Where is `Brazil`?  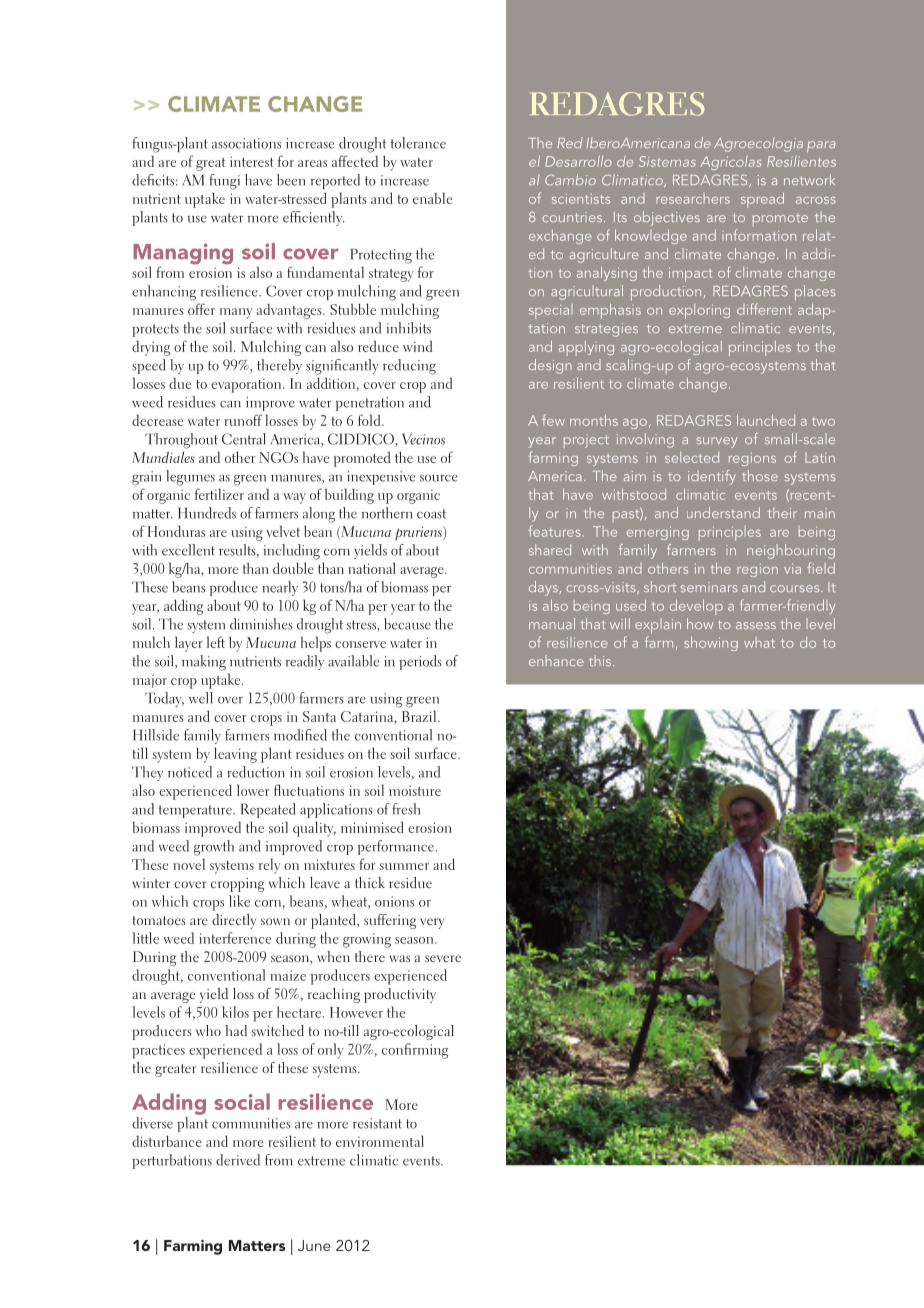
Brazil is located at coordinates (420, 716).
